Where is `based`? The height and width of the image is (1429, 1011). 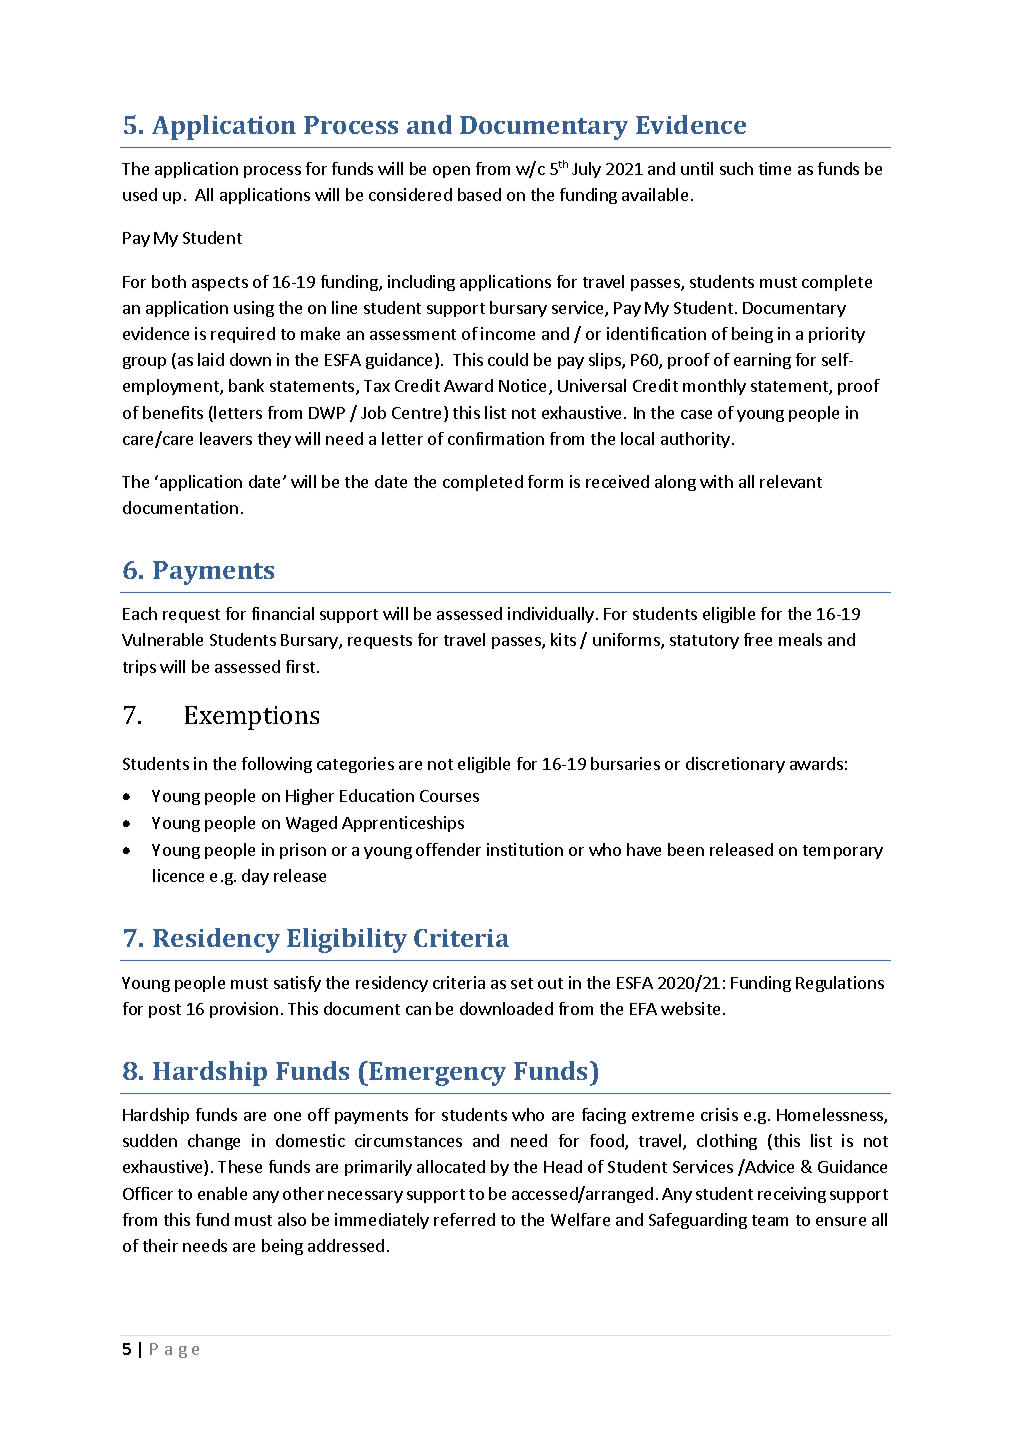
based is located at coordinates (479, 194).
